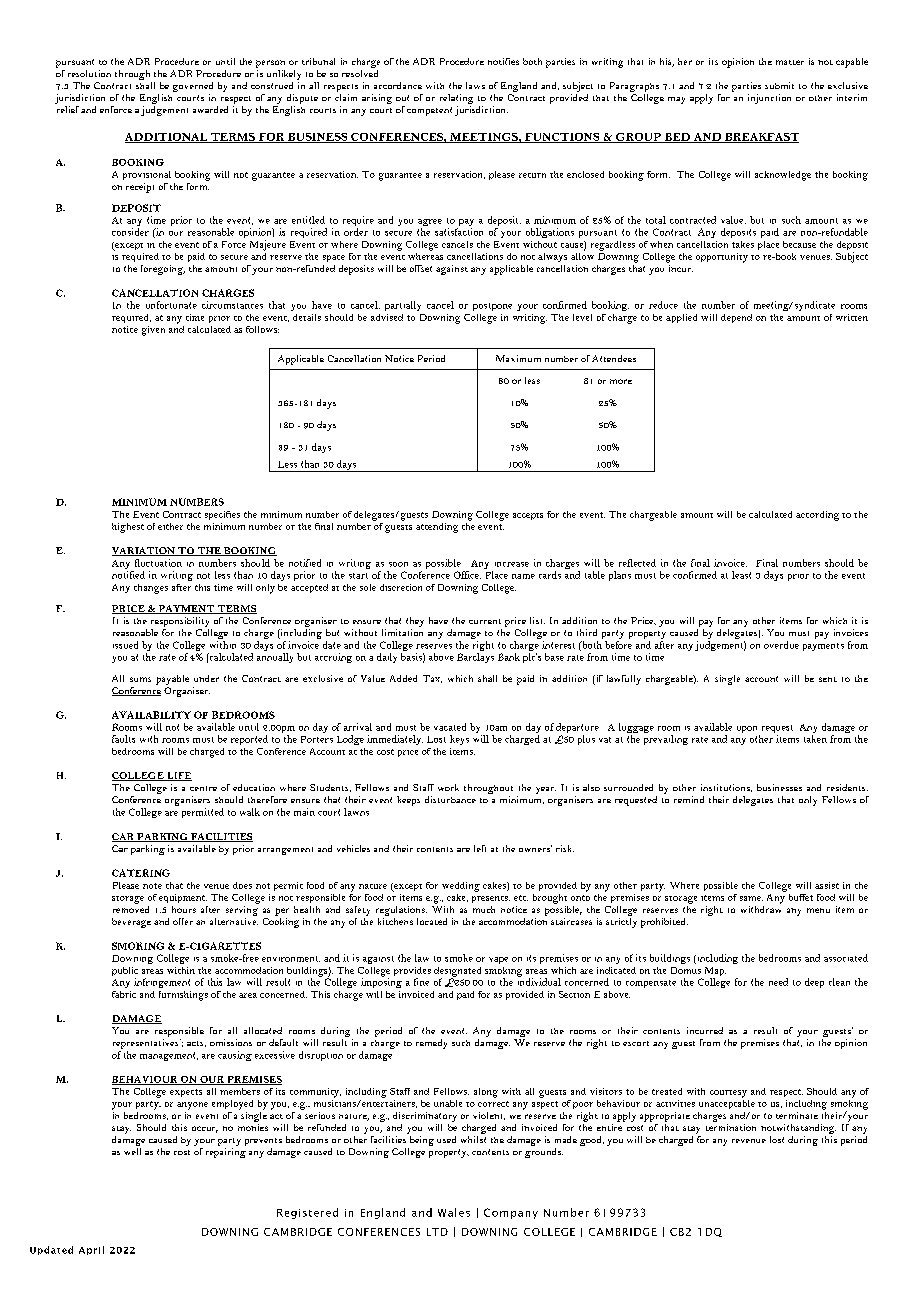  What do you see at coordinates (475, 658) in the document?
I see `Barclays` at bounding box center [475, 658].
